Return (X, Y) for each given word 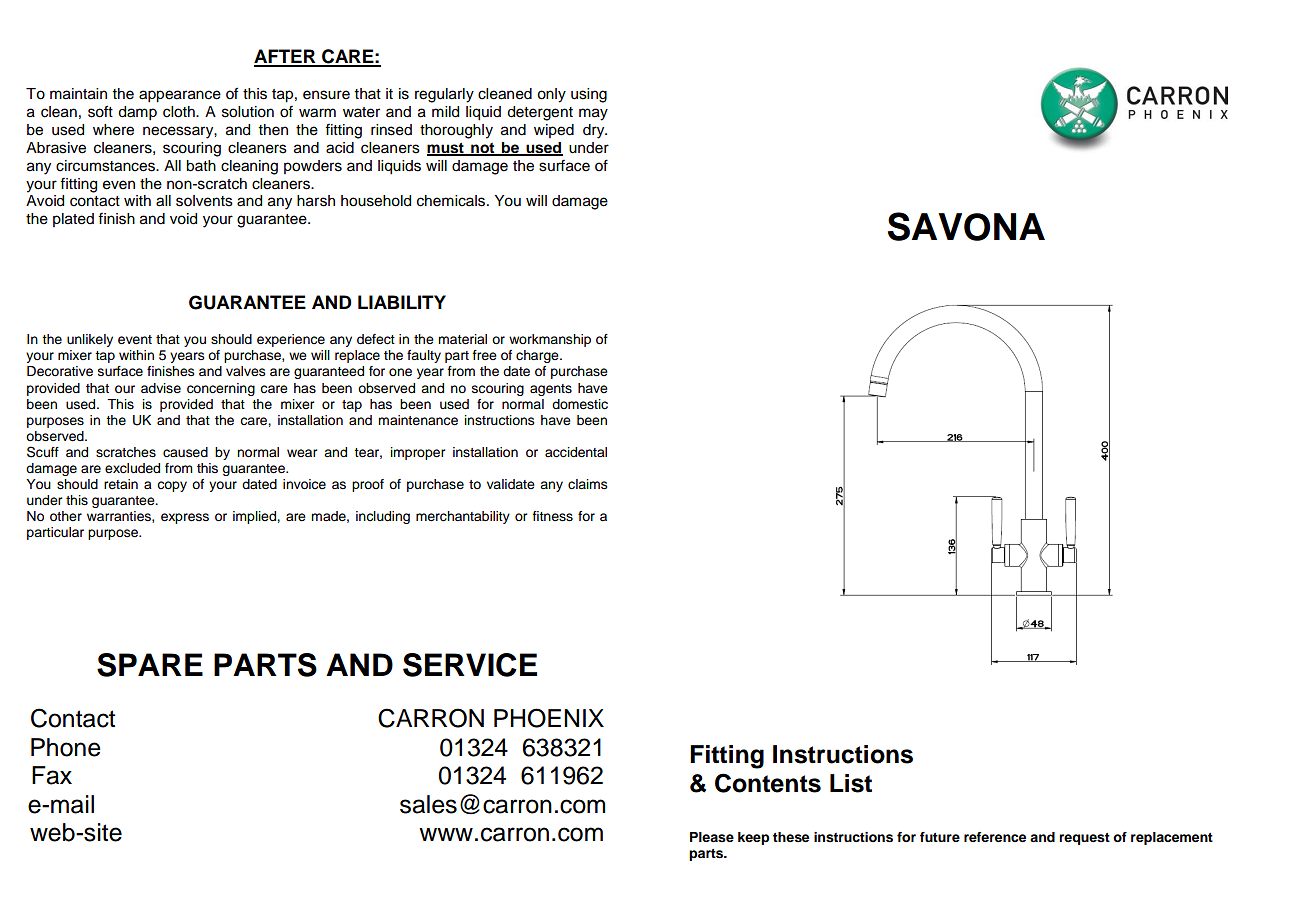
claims (588, 484)
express (185, 518)
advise (161, 388)
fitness (553, 516)
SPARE (150, 665)
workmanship (550, 340)
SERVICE (470, 665)
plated (73, 220)
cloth (180, 112)
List (851, 783)
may (593, 114)
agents (551, 390)
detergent (540, 113)
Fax (52, 775)
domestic (580, 404)
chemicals (452, 201)
